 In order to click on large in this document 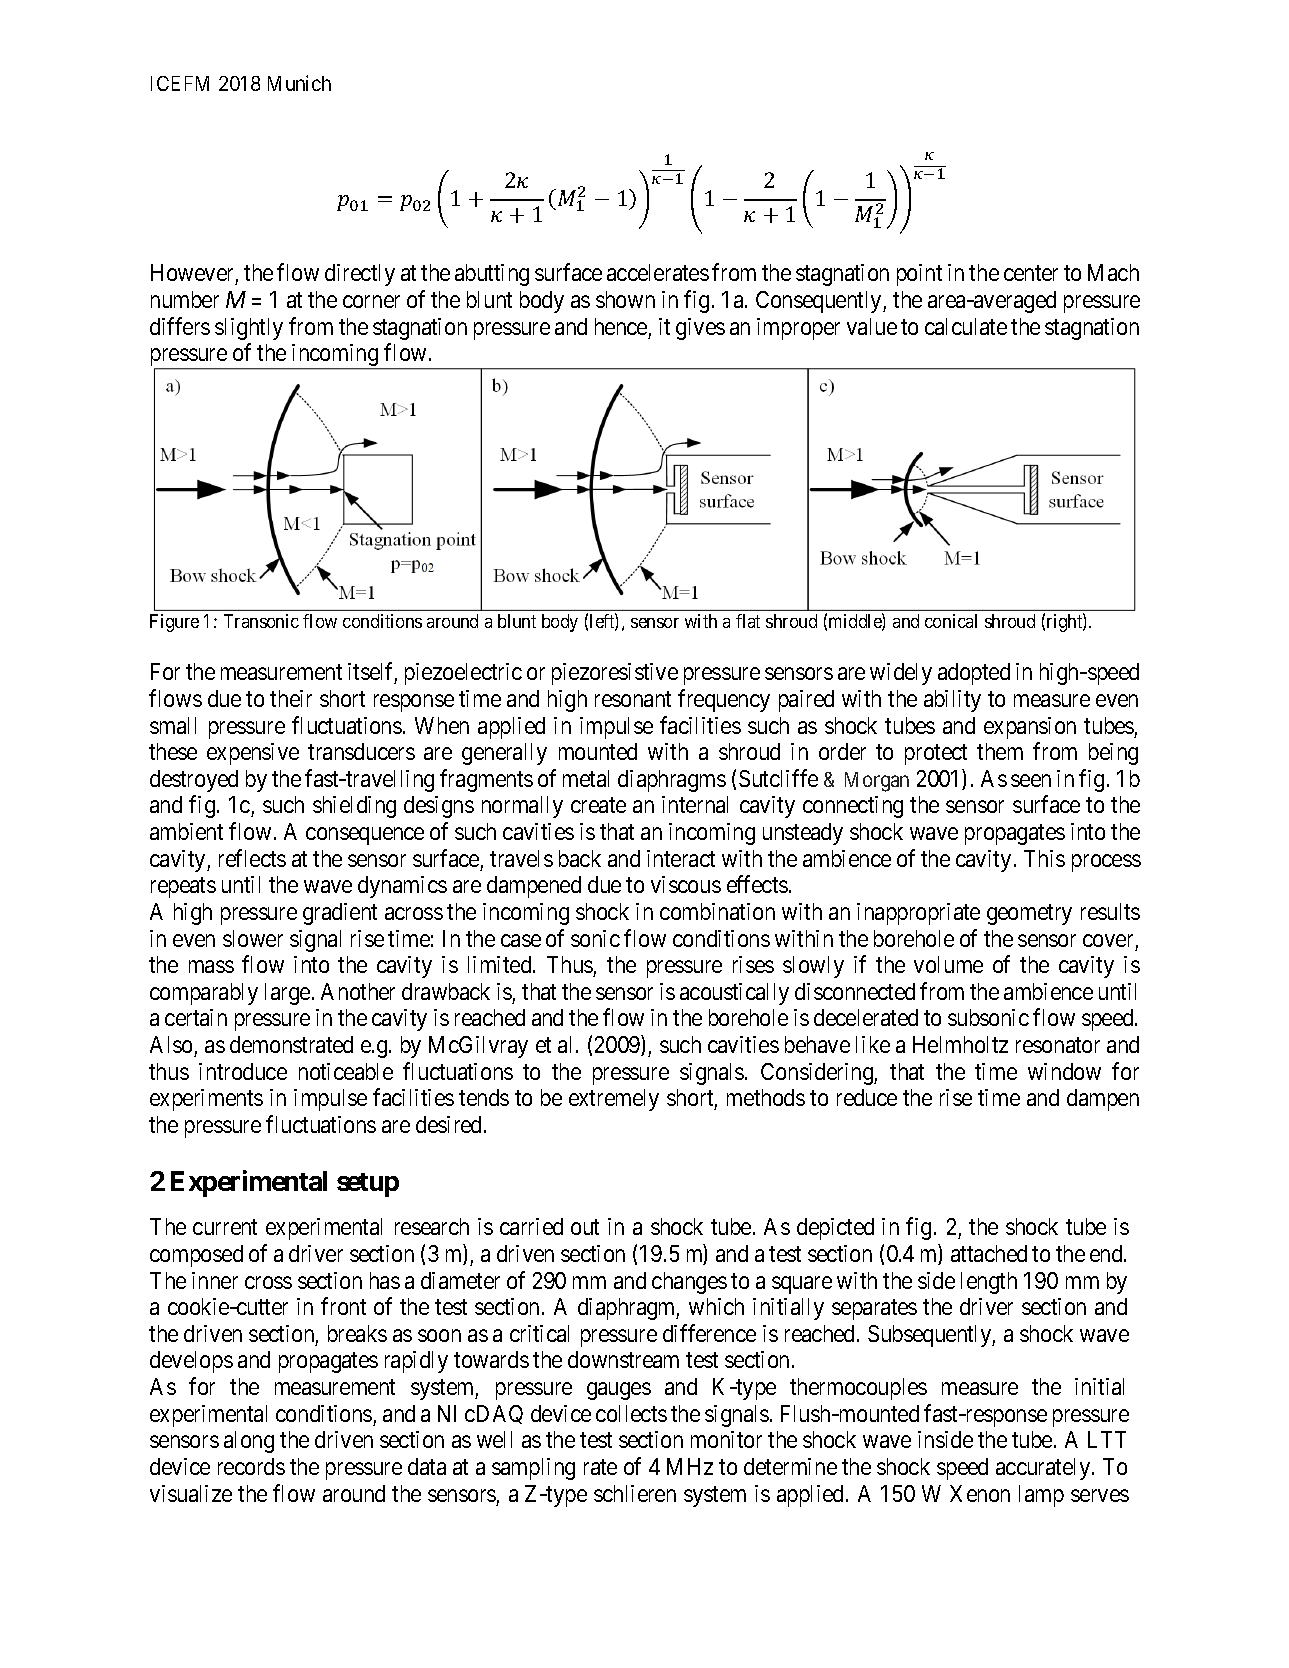, I will do `click(287, 994)`.
